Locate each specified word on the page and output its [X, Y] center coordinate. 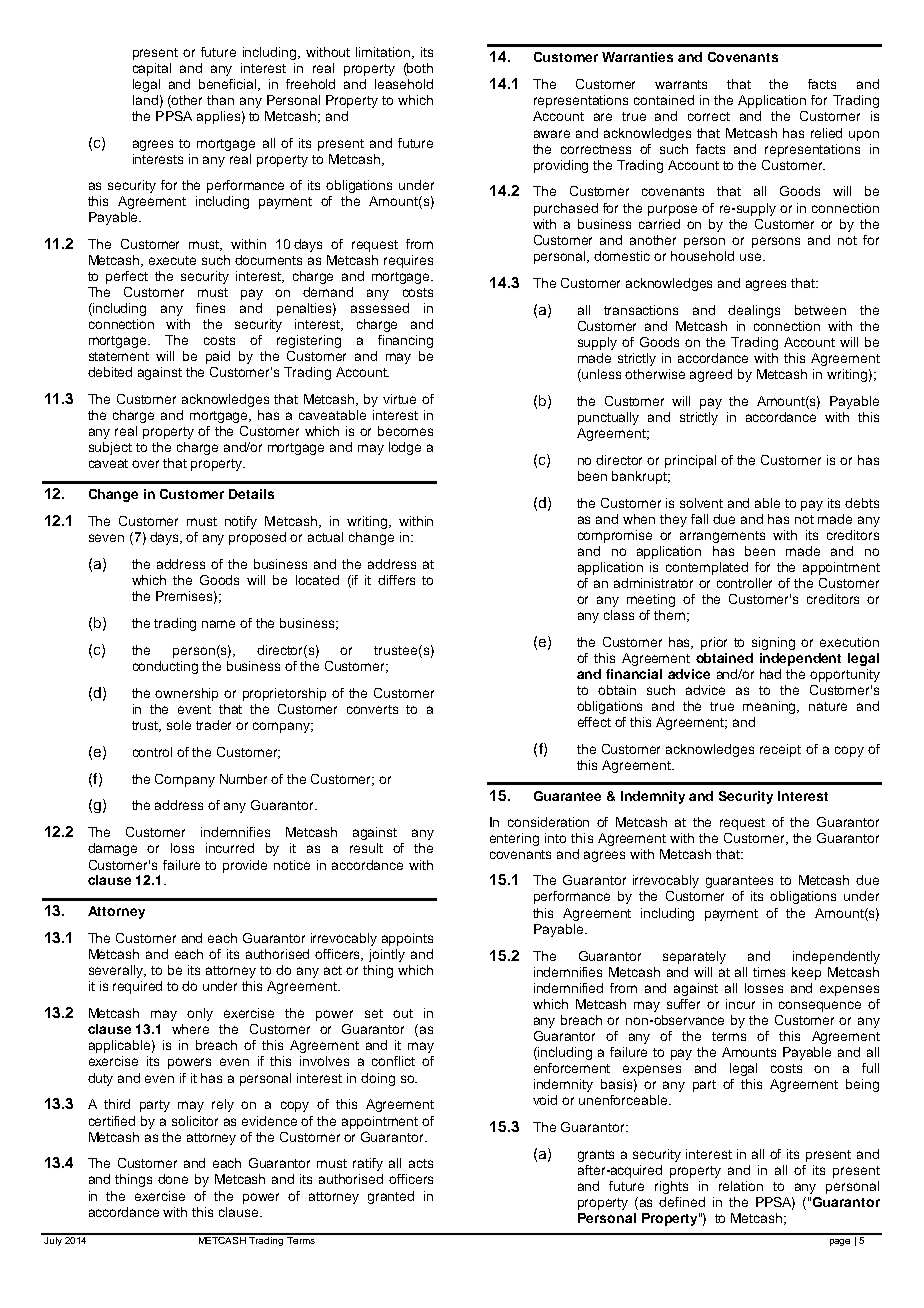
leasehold [404, 84]
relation [741, 1186]
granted [391, 1197]
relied [826, 133]
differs [396, 580]
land [145, 100]
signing [773, 643]
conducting [165, 667]
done [173, 1179]
